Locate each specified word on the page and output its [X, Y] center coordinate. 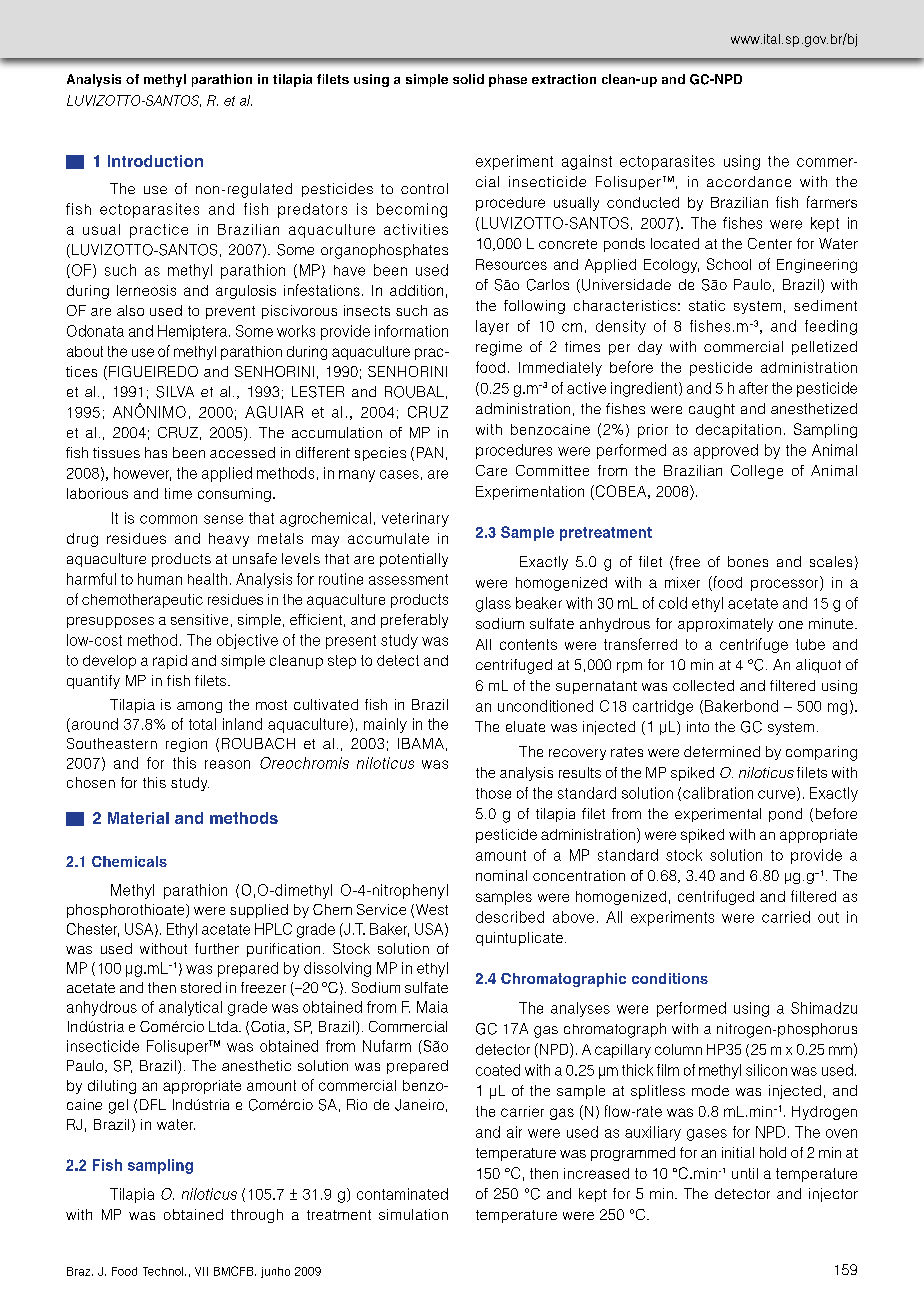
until [745, 1173]
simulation [413, 1214]
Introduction [155, 161]
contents [528, 644]
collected [703, 685]
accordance [749, 181]
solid [468, 79]
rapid [170, 662]
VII [201, 1271]
